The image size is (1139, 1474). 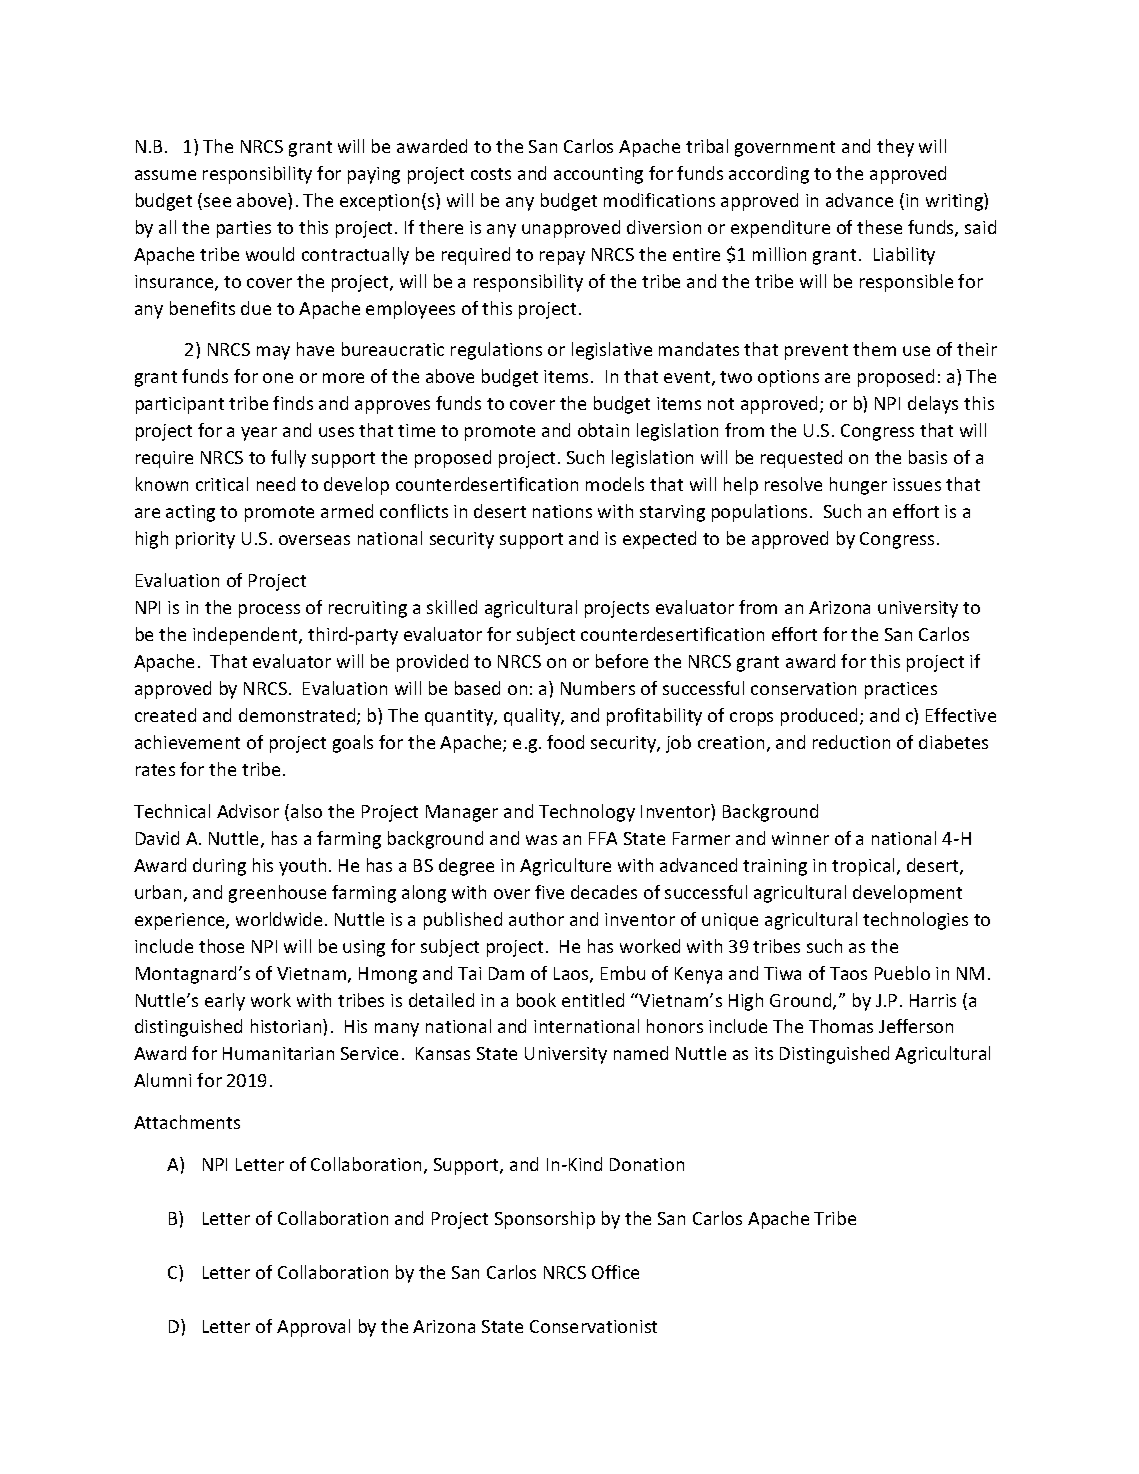 What do you see at coordinates (536, 919) in the screenshot?
I see `author` at bounding box center [536, 919].
